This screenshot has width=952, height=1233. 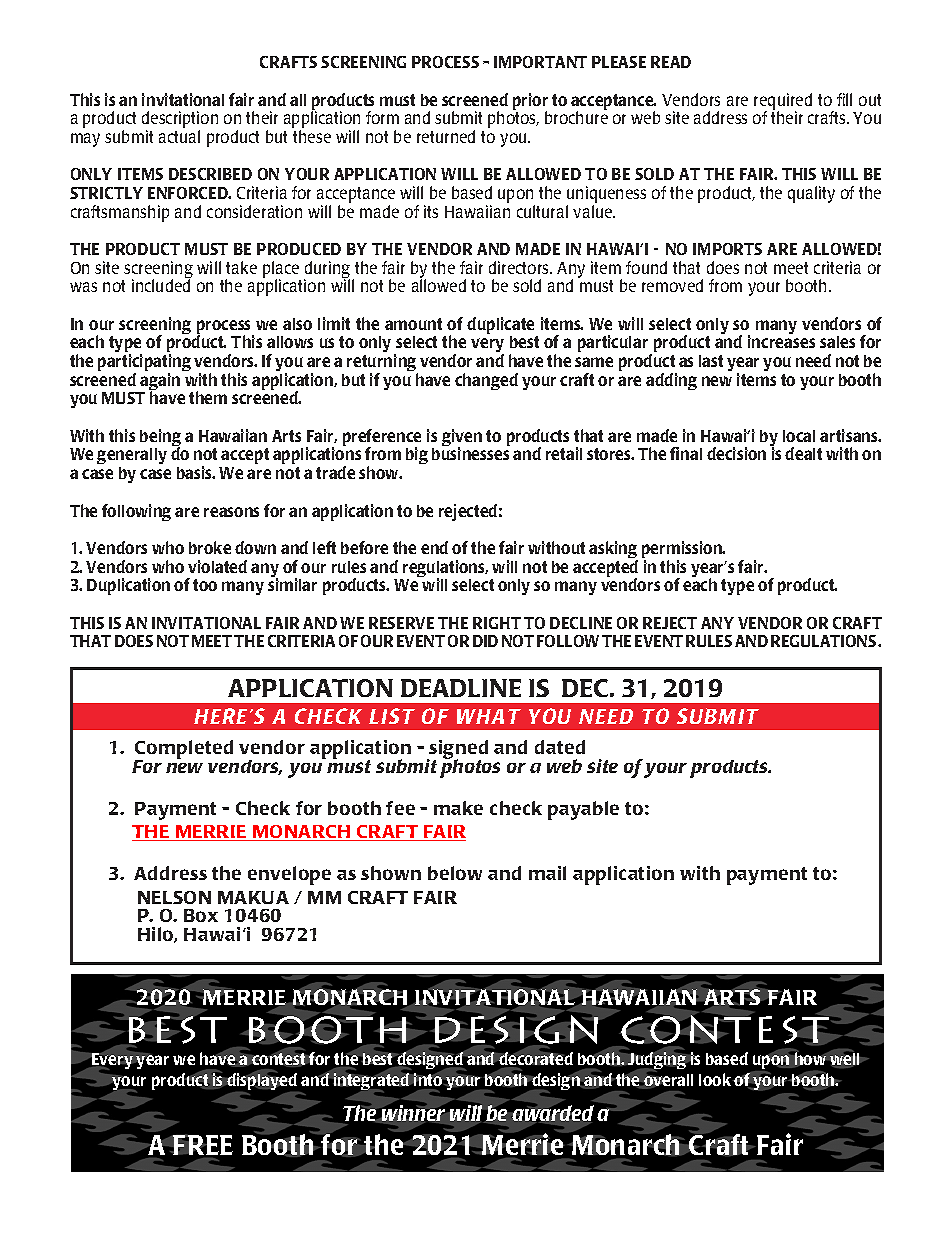 I want to click on Box, so click(x=201, y=915).
